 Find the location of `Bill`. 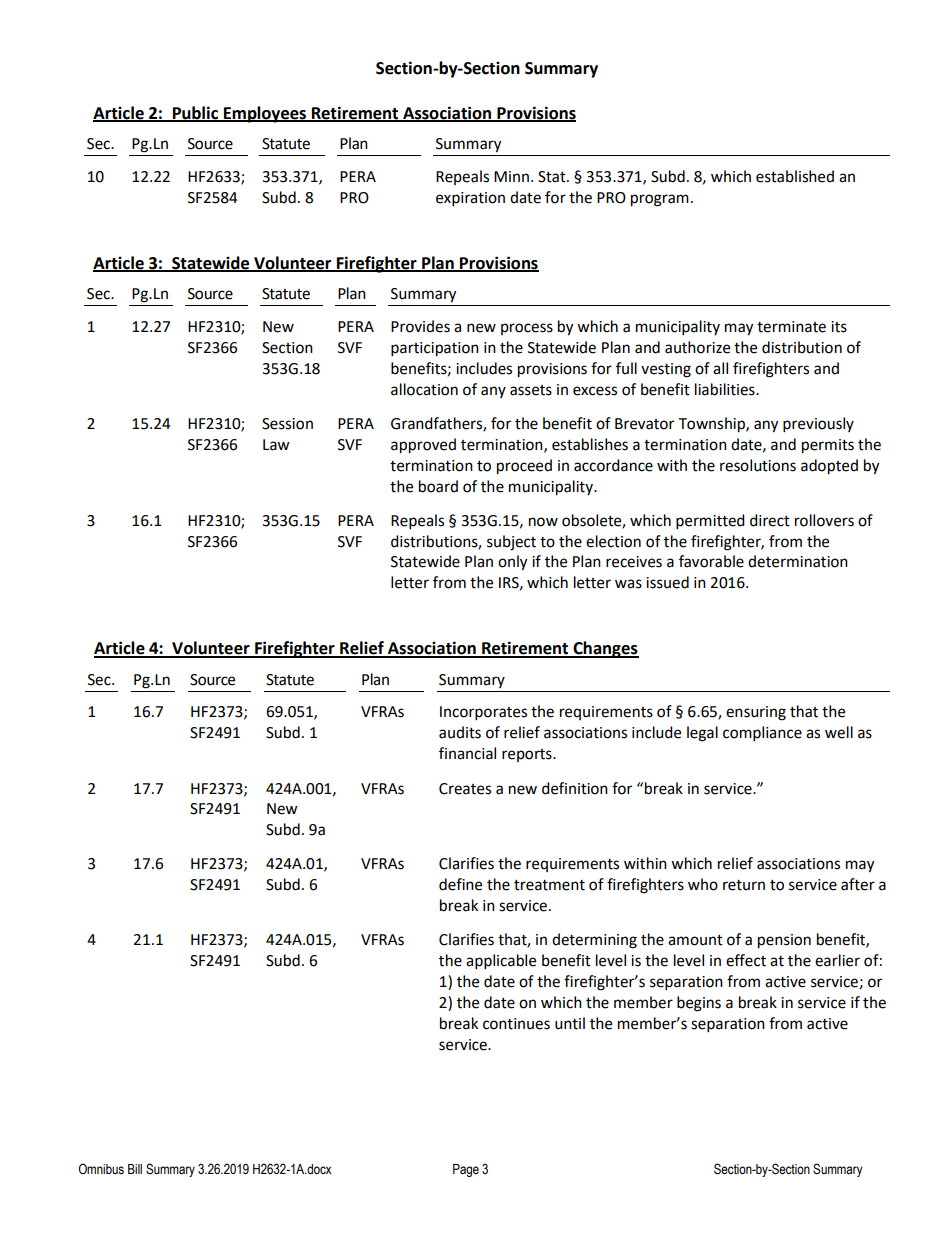

Bill is located at coordinates (135, 1169).
